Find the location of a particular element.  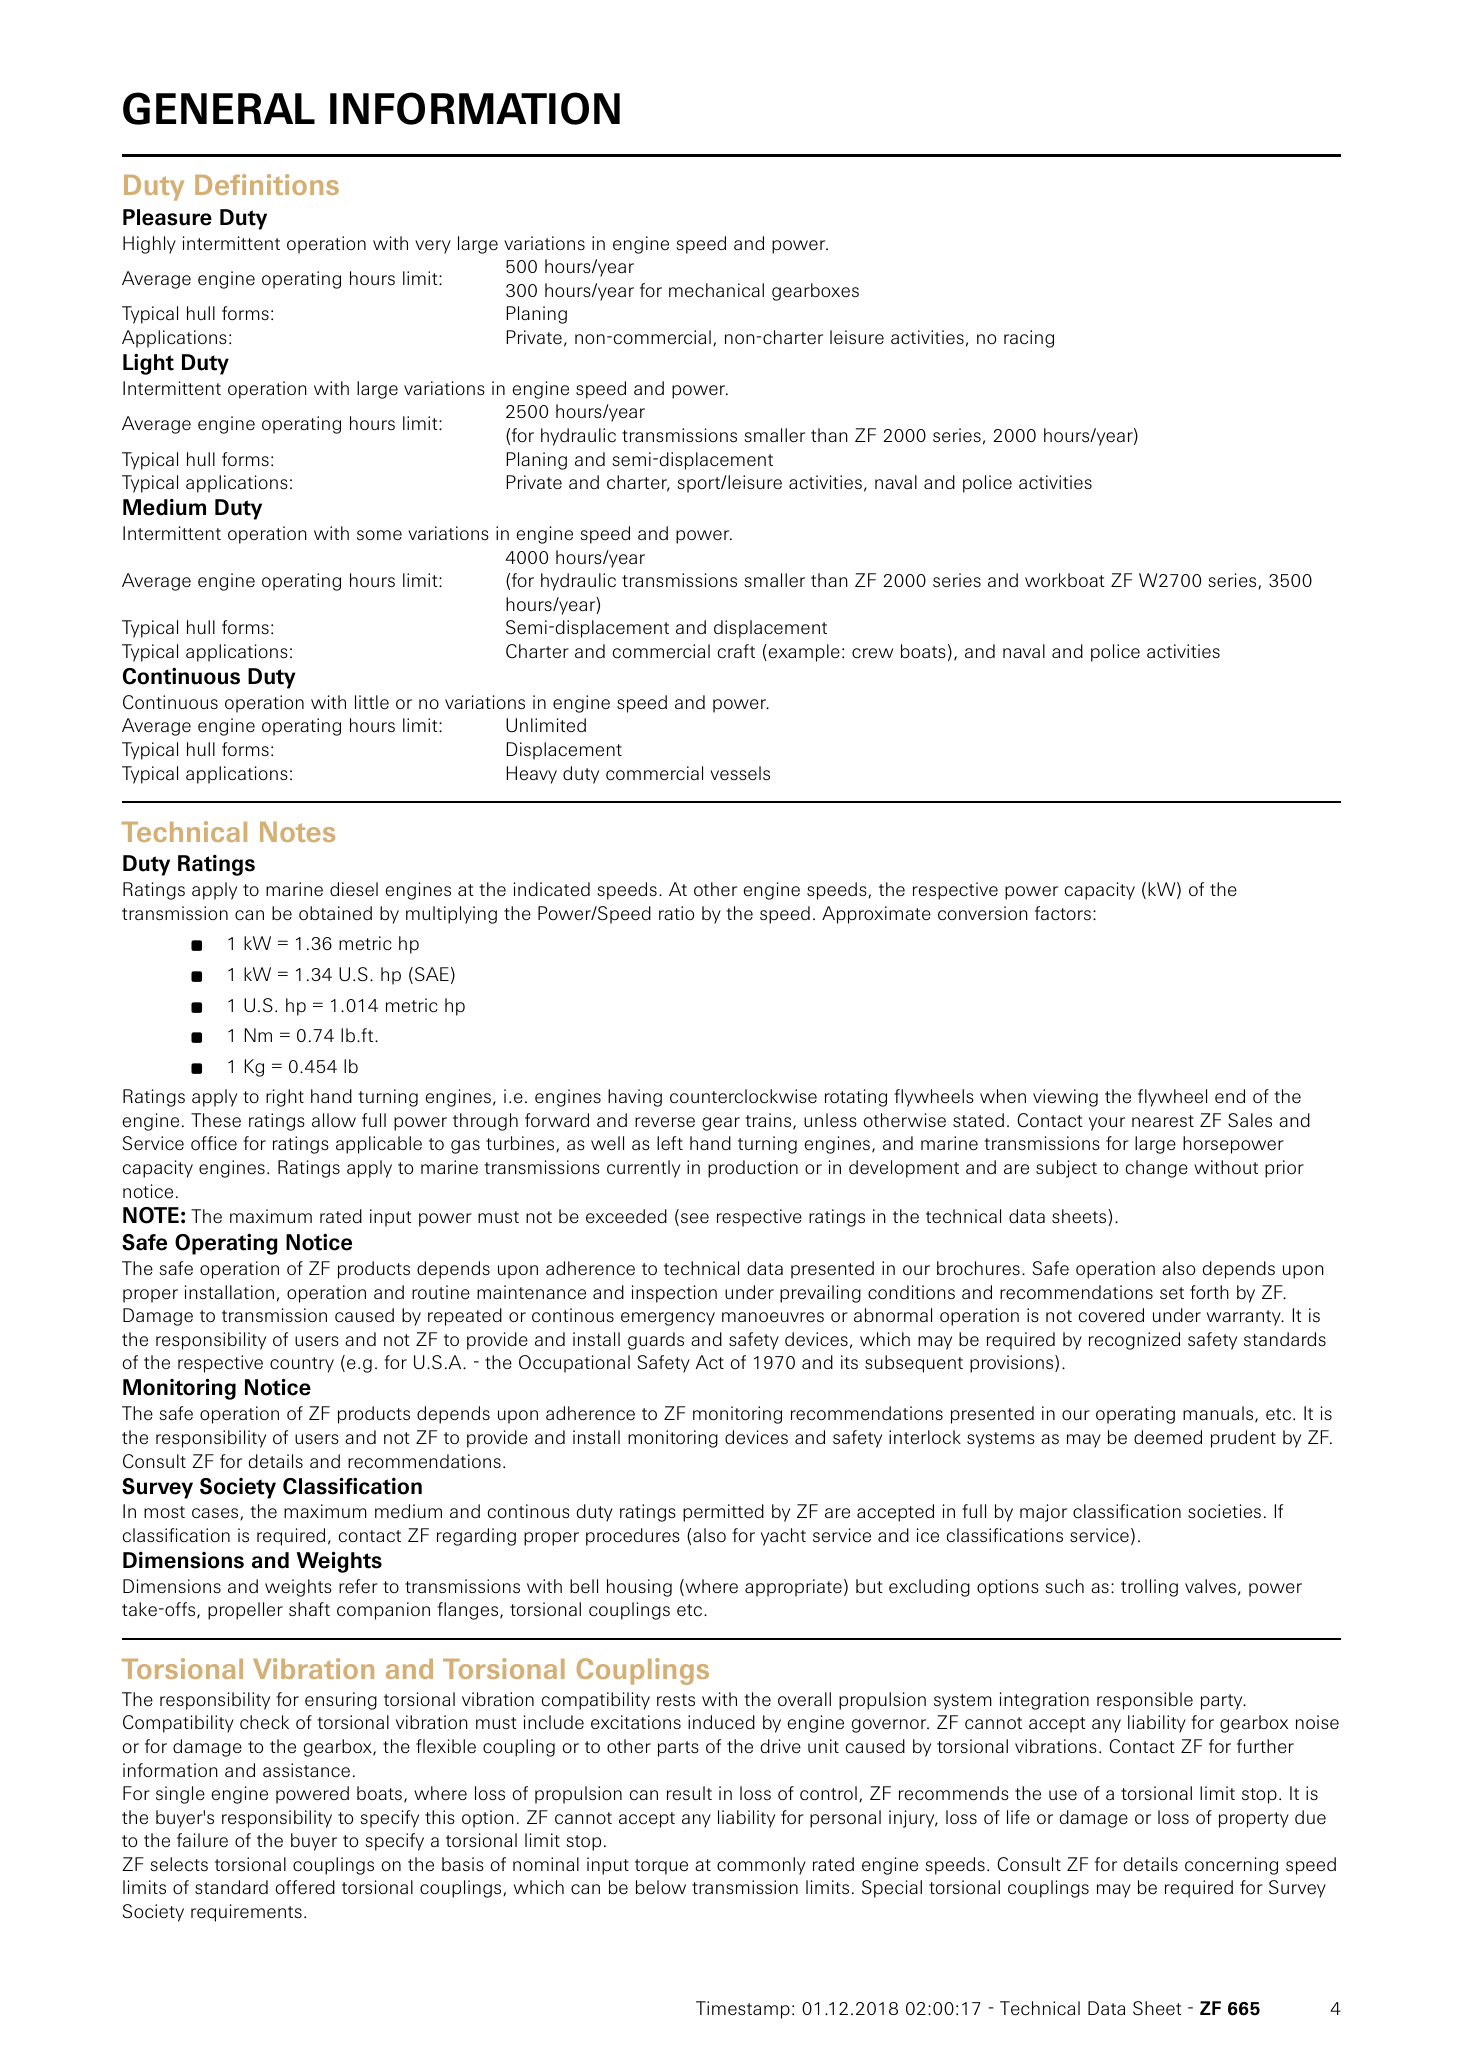

racing is located at coordinates (1029, 339).
